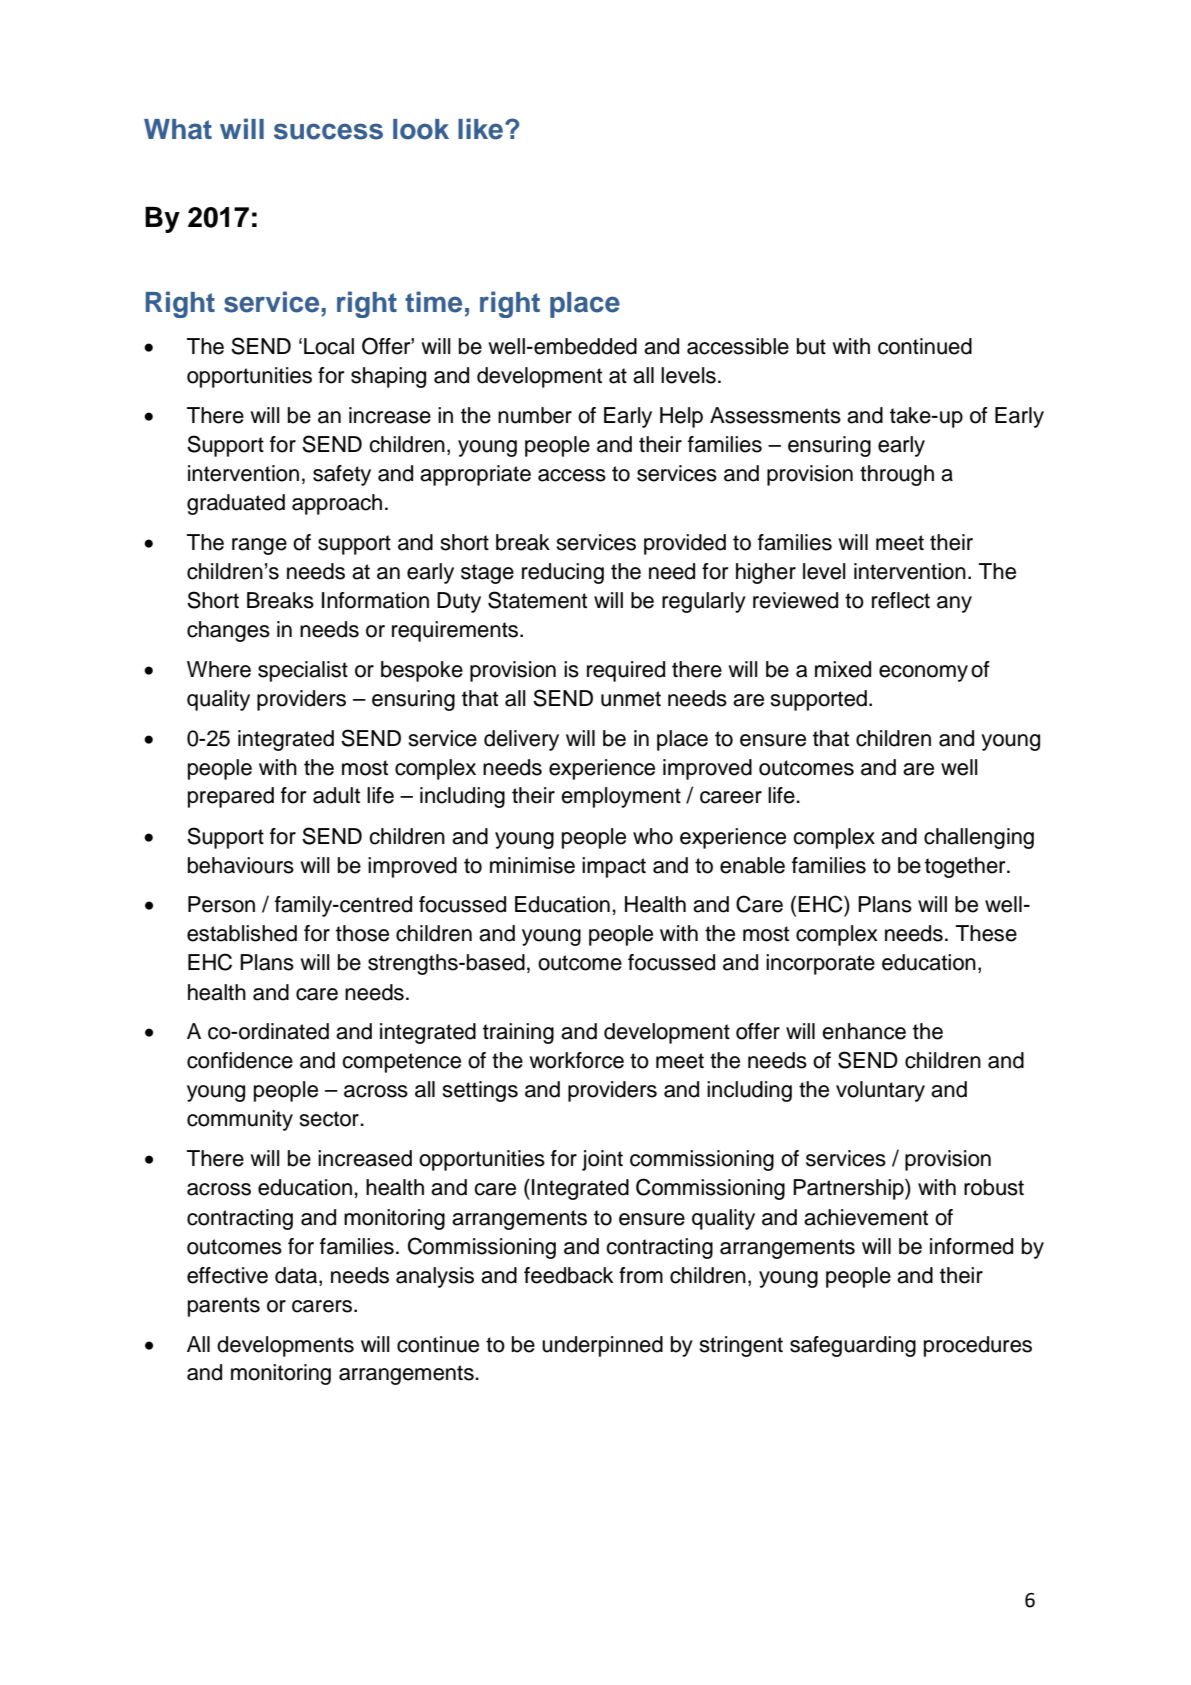 The width and height of the screenshot is (1191, 1685). What do you see at coordinates (480, 129) in the screenshot?
I see `like` at bounding box center [480, 129].
